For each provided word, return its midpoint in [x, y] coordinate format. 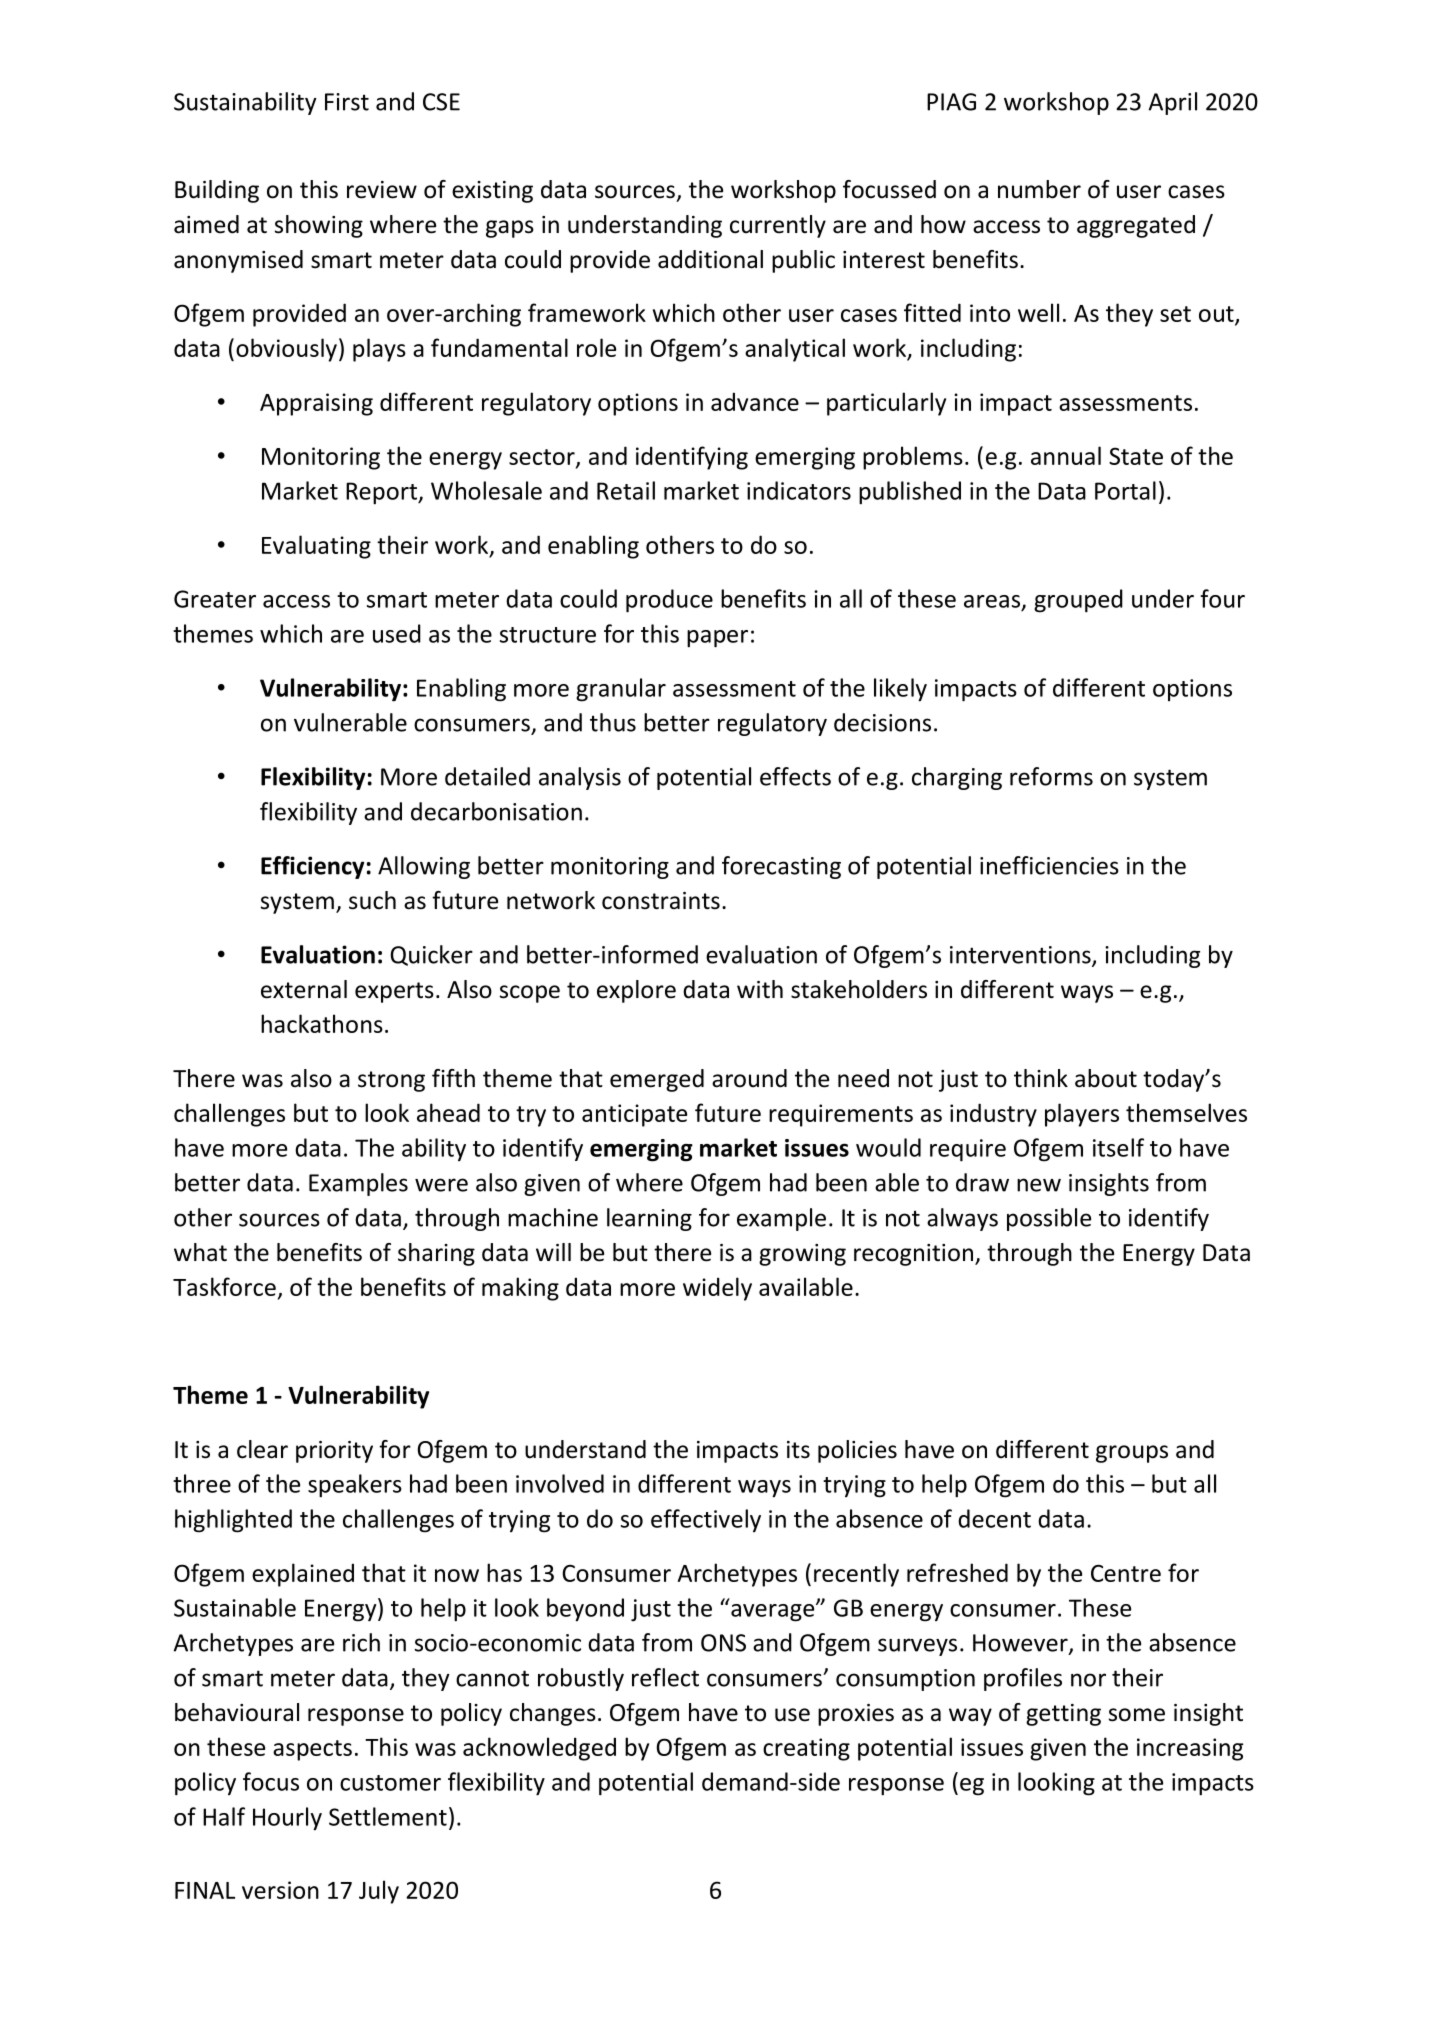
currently [778, 226]
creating [806, 1749]
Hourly [287, 1819]
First [347, 102]
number [1039, 189]
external [304, 989]
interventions [1021, 956]
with [760, 989]
